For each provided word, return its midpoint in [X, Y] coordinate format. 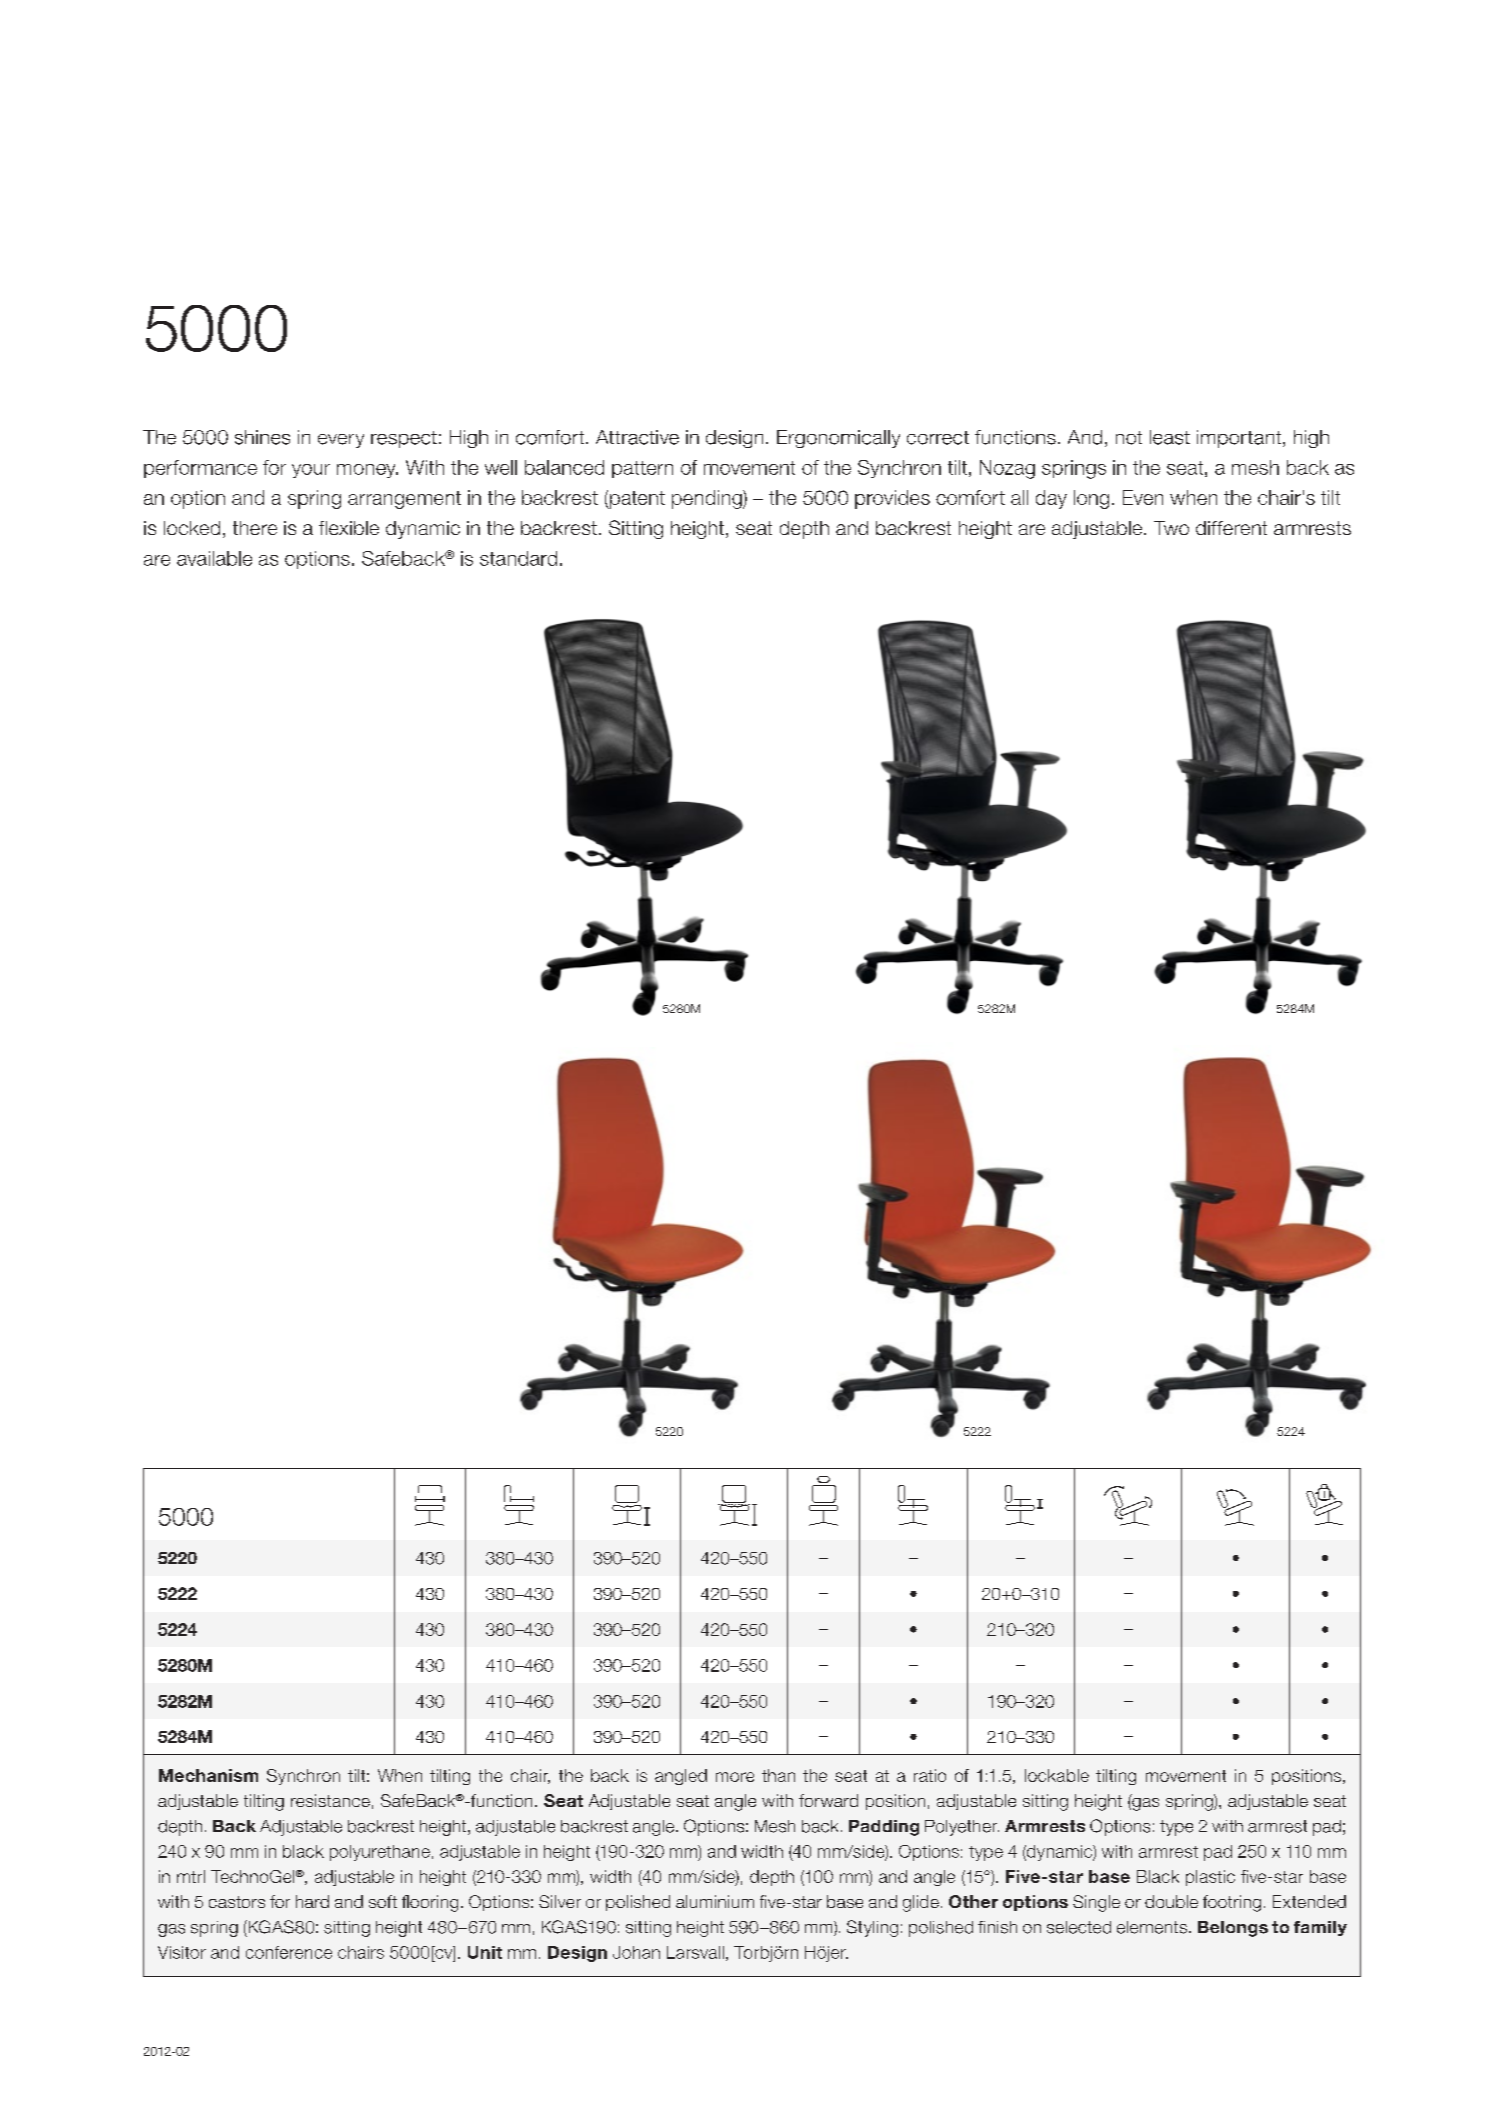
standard [518, 558]
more [735, 1777]
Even [1143, 497]
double [1171, 1901]
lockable [1057, 1775]
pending [708, 499]
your [311, 471]
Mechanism [208, 1775]
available [214, 558]
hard [312, 1901]
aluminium [715, 1901]
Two [1171, 528]
